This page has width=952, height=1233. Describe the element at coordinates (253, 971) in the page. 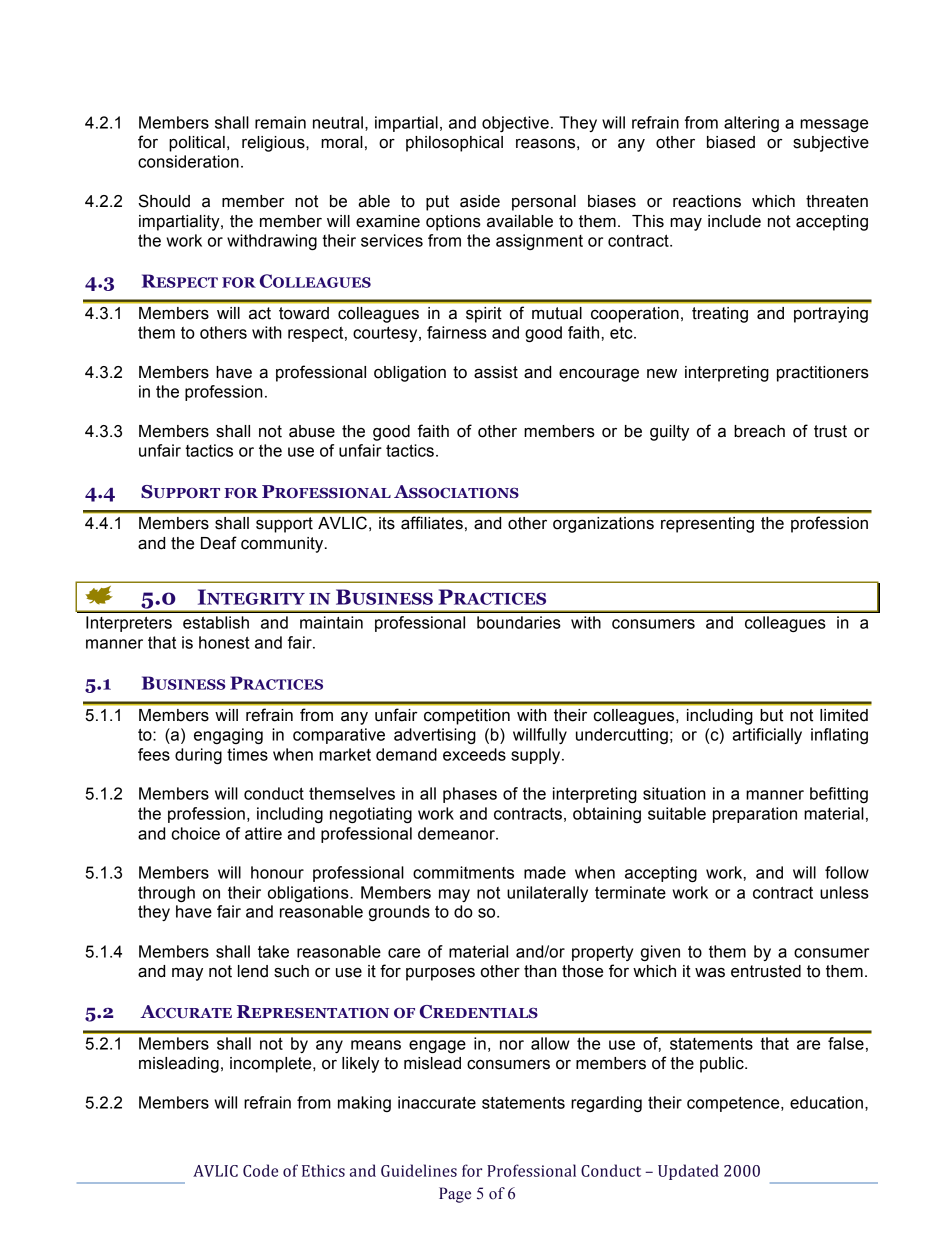

I see `lend` at that location.
